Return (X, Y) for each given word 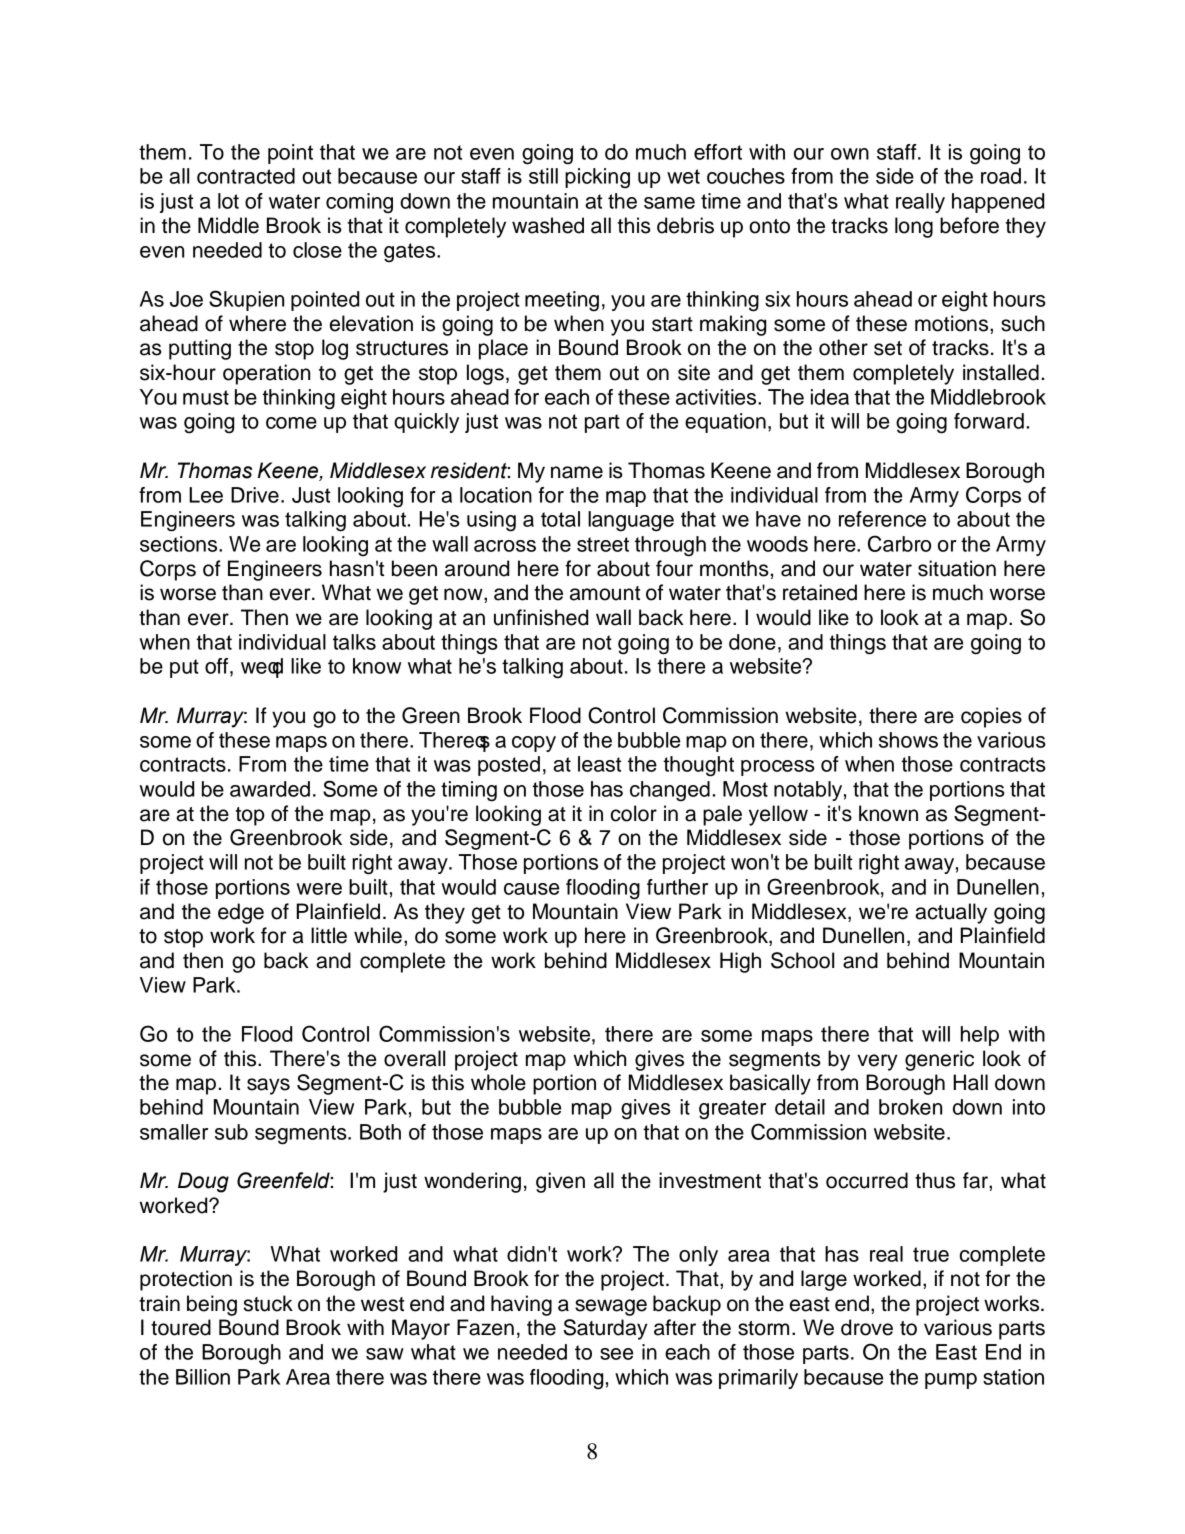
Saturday (605, 1329)
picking (597, 178)
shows (908, 740)
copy (534, 744)
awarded (270, 789)
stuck (268, 1303)
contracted (246, 176)
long (914, 227)
